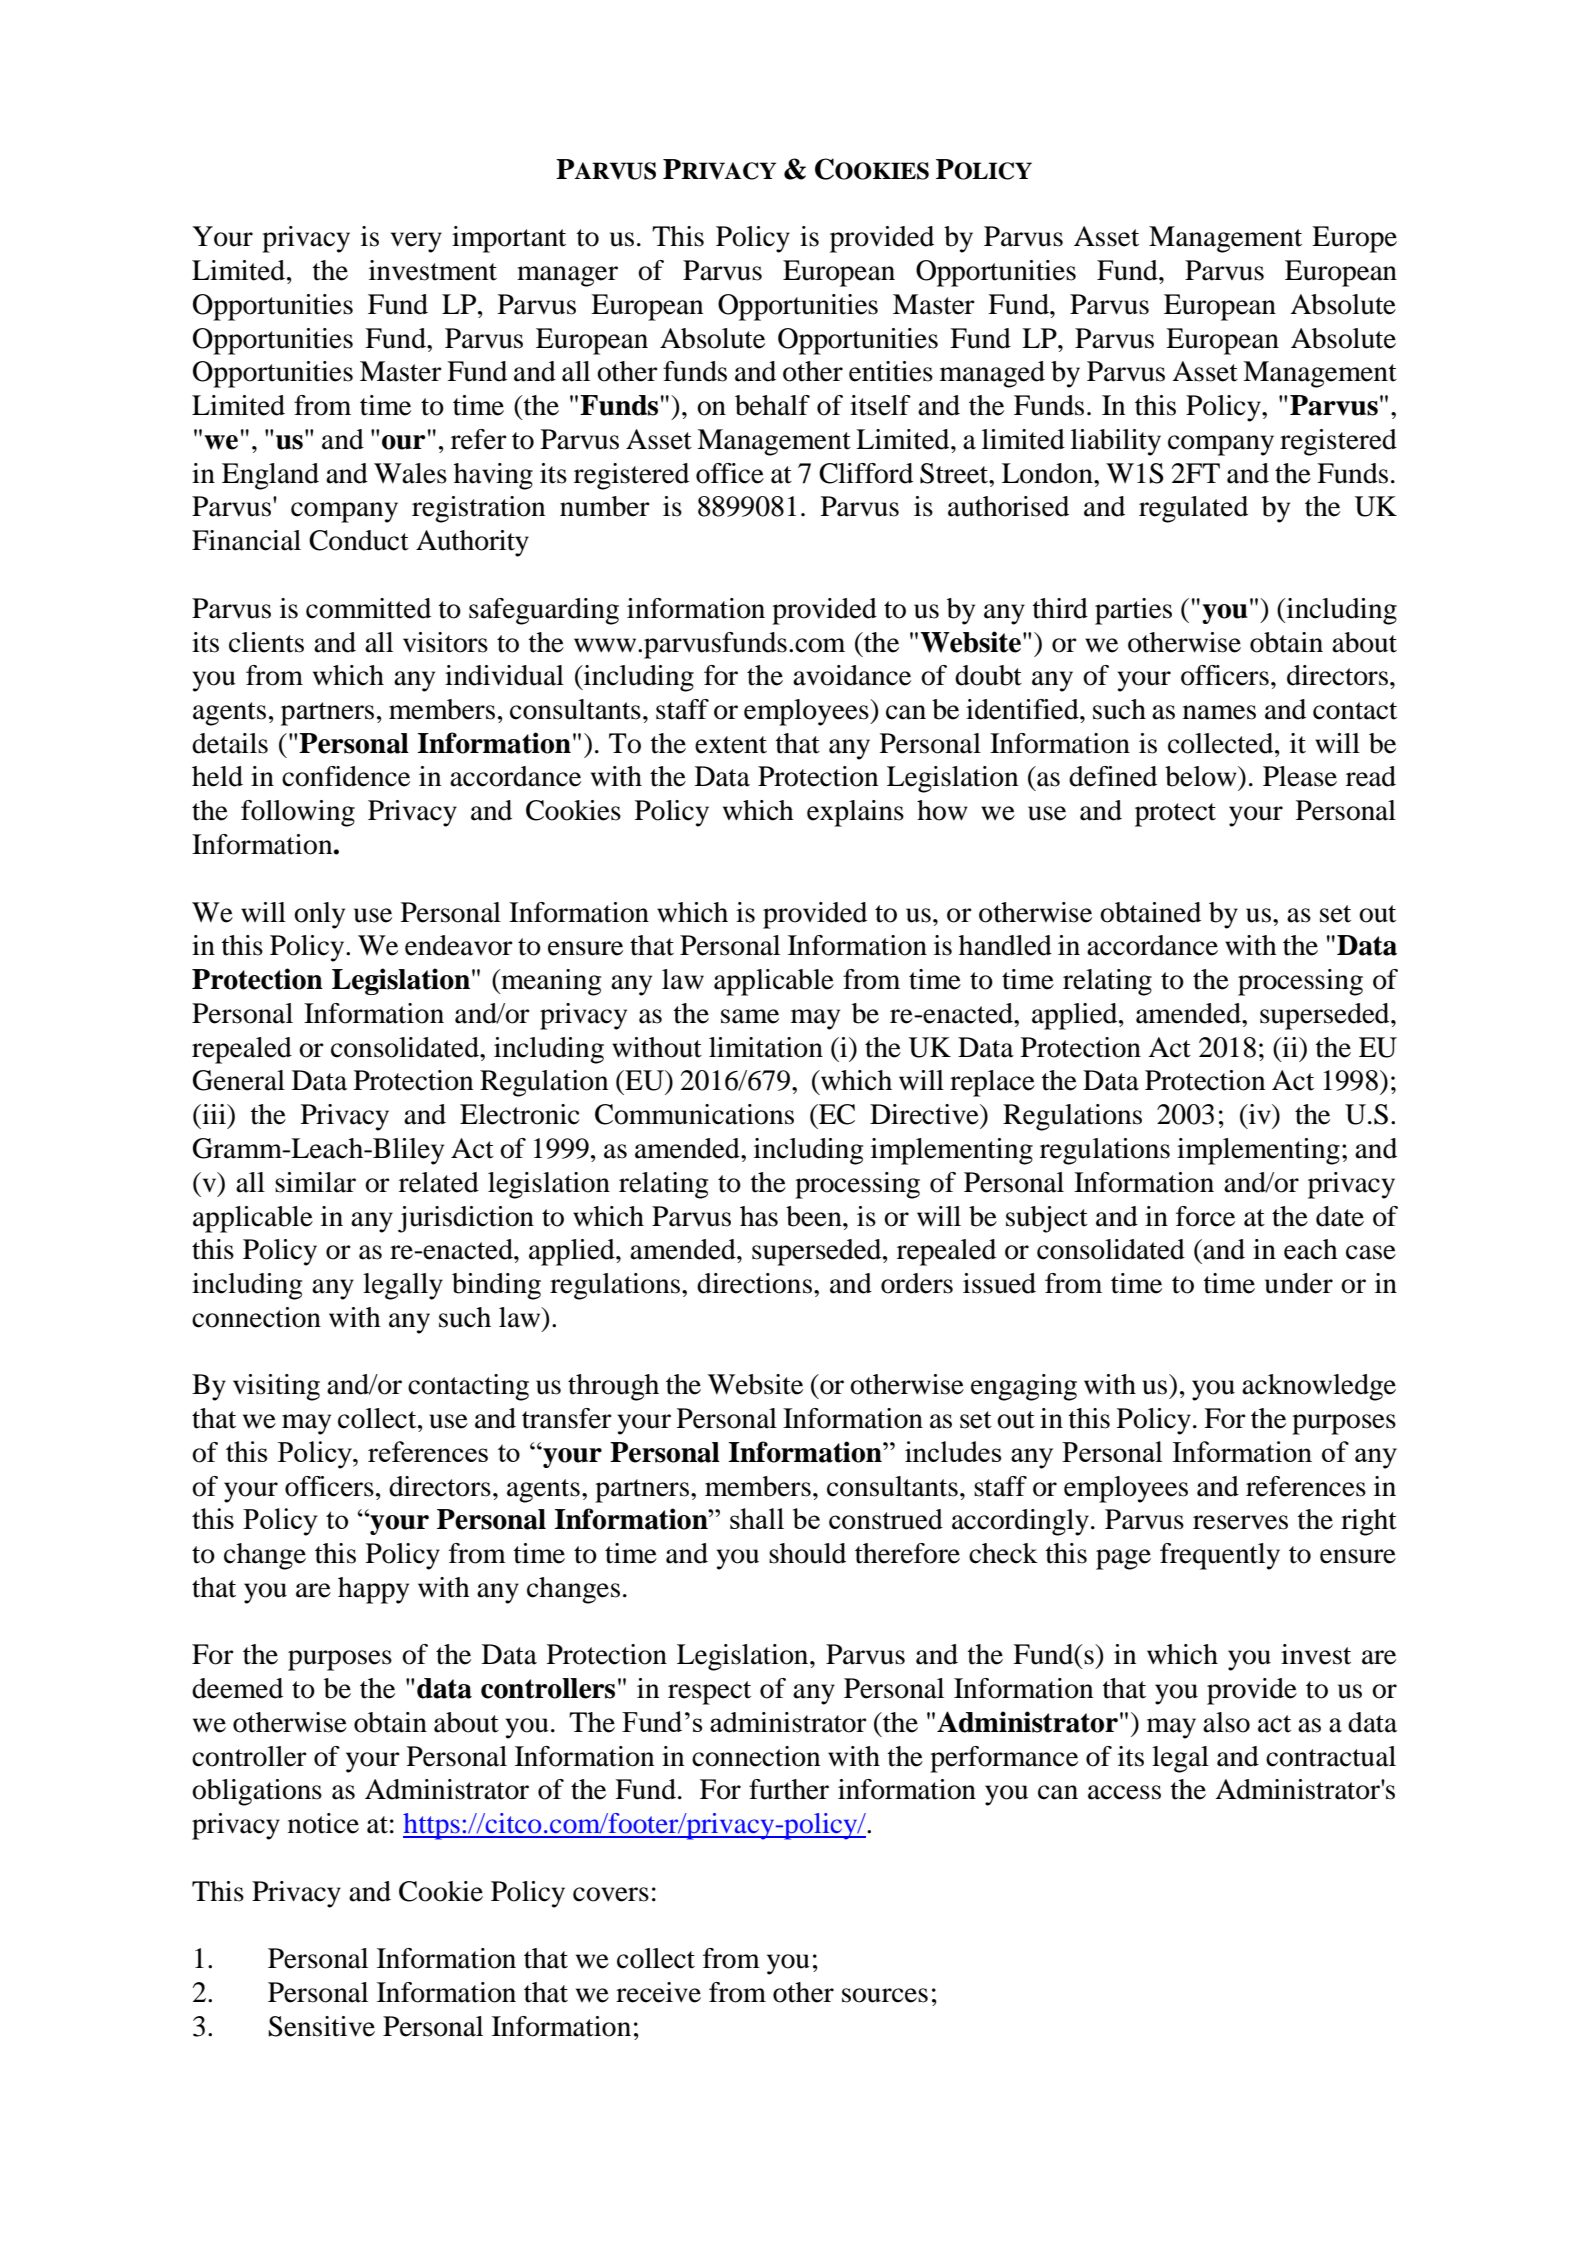  I want to click on Sensitive, so click(321, 2026).
